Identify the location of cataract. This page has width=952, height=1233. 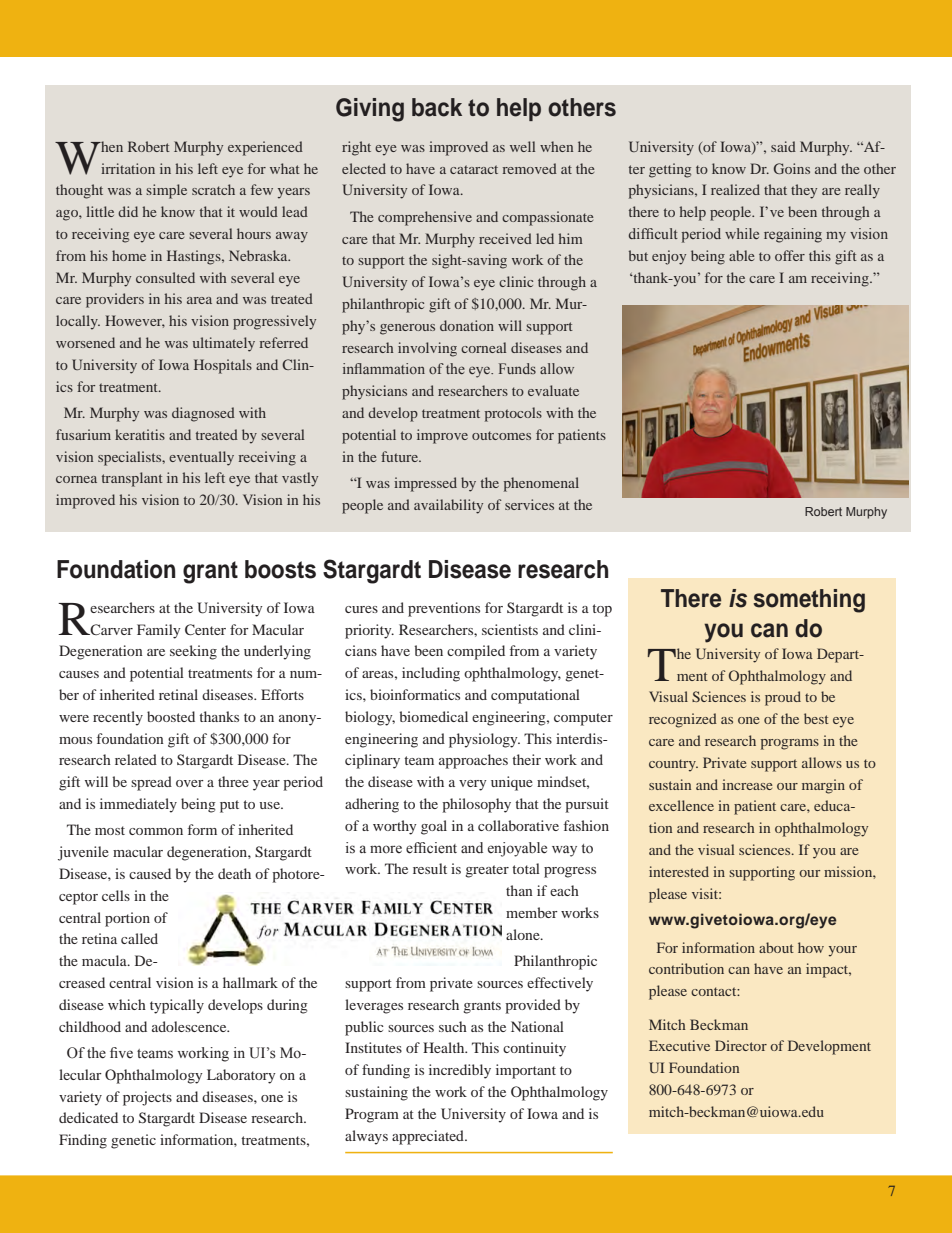
(474, 169).
